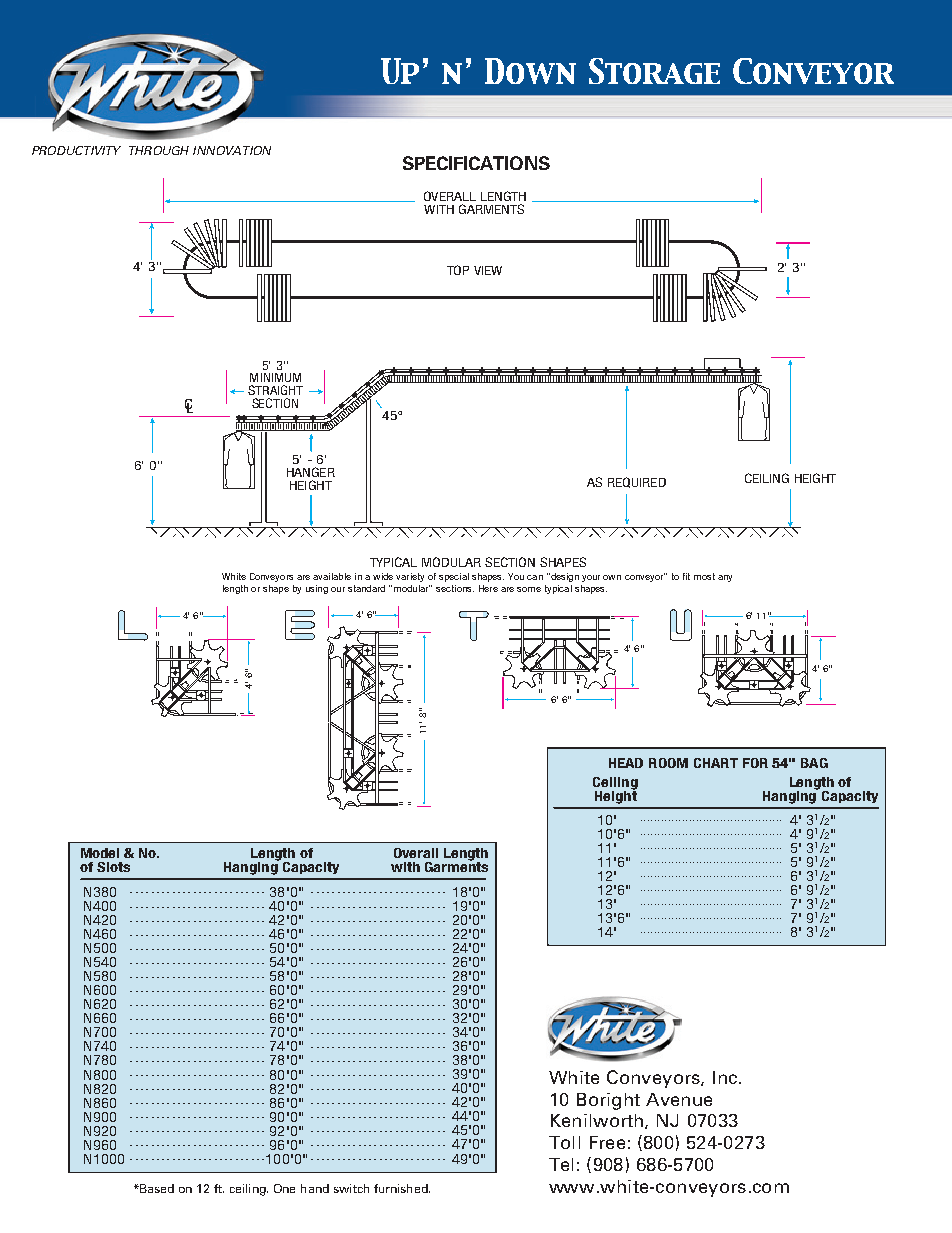 Image resolution: width=952 pixels, height=1233 pixels. Describe the element at coordinates (458, 270) in the page. I see `TOP` at that location.
